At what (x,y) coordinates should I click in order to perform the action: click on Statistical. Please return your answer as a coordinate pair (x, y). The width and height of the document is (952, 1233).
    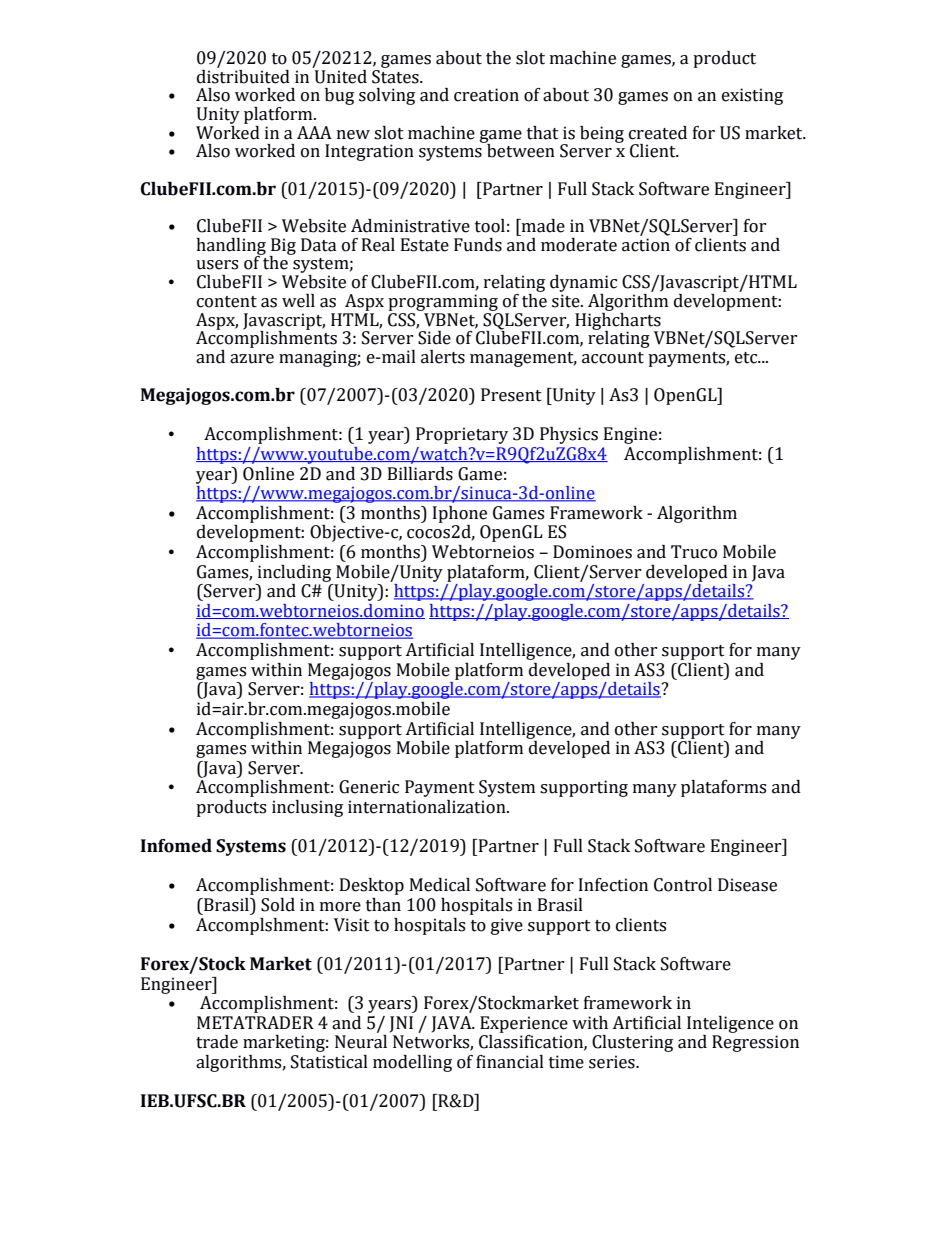
    Looking at the image, I should click on (329, 1062).
